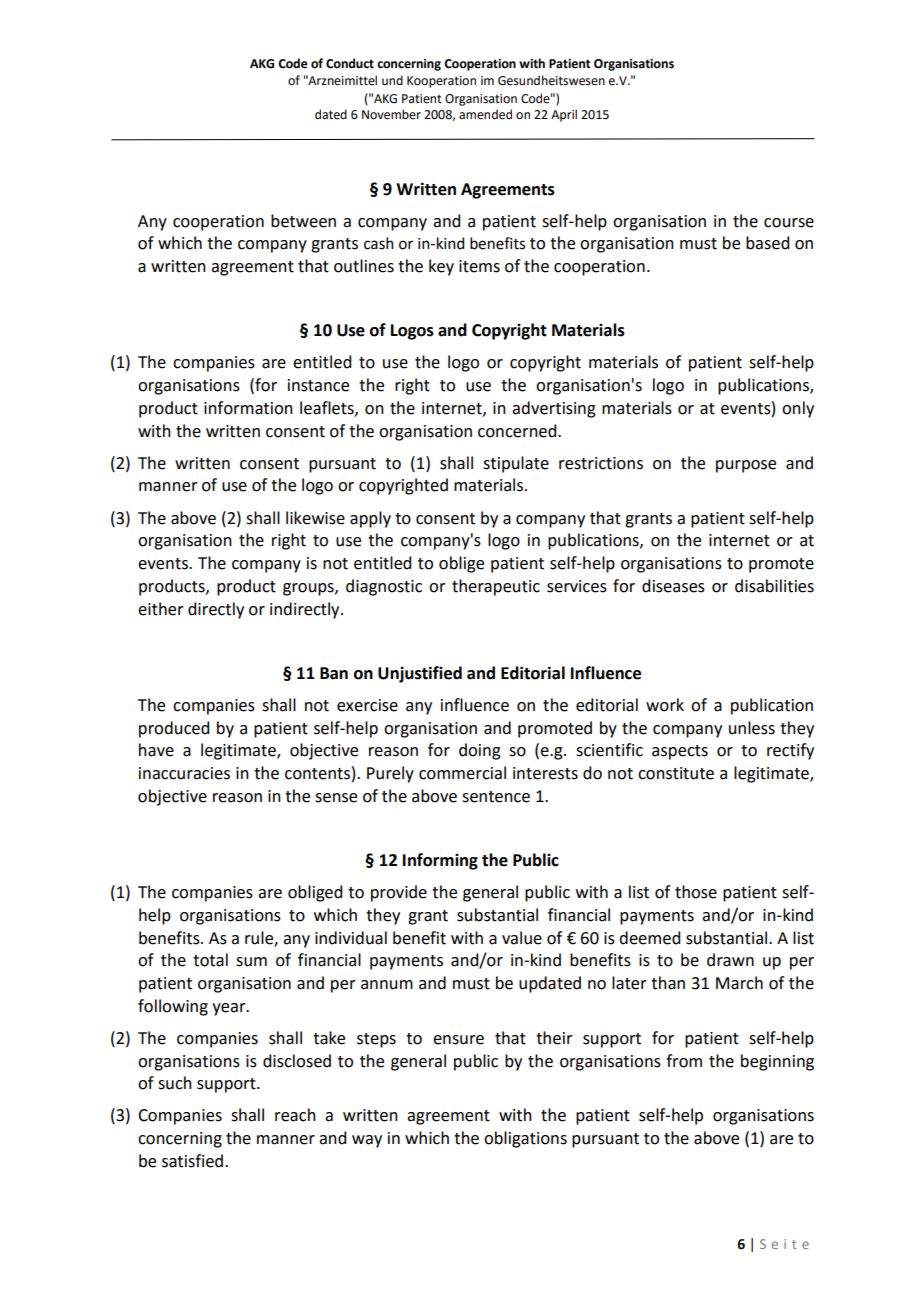 Image resolution: width=924 pixels, height=1308 pixels. What do you see at coordinates (350, 63) in the document?
I see `Conduct` at bounding box center [350, 63].
